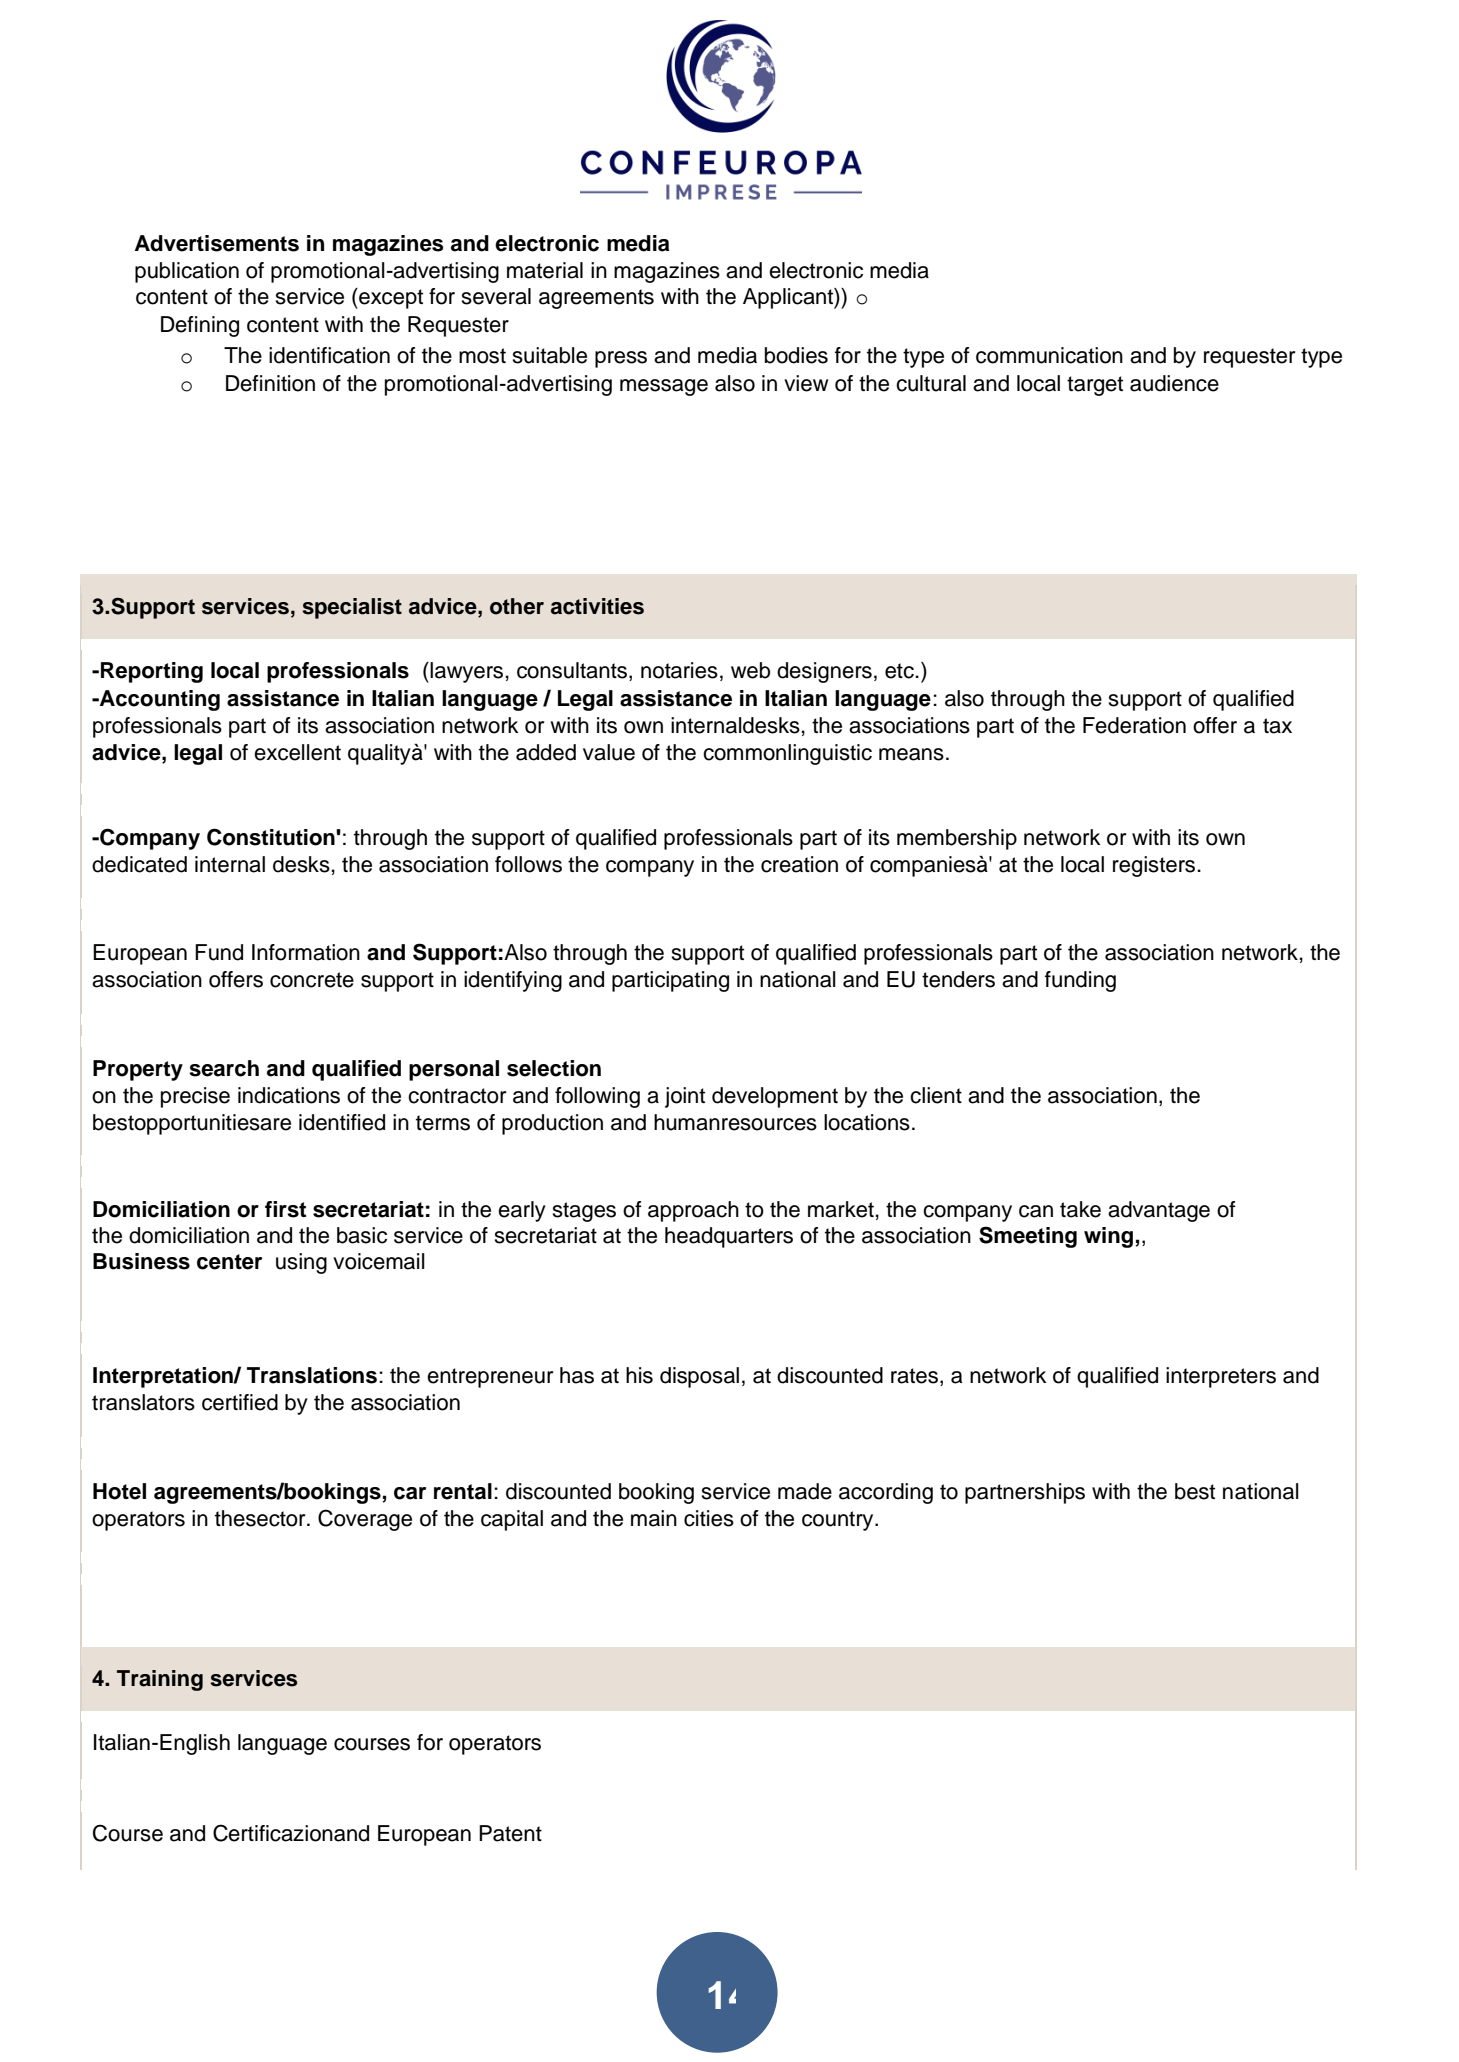 Image resolution: width=1459 pixels, height=2062 pixels. Describe the element at coordinates (224, 1068) in the page. I see `search` at that location.
